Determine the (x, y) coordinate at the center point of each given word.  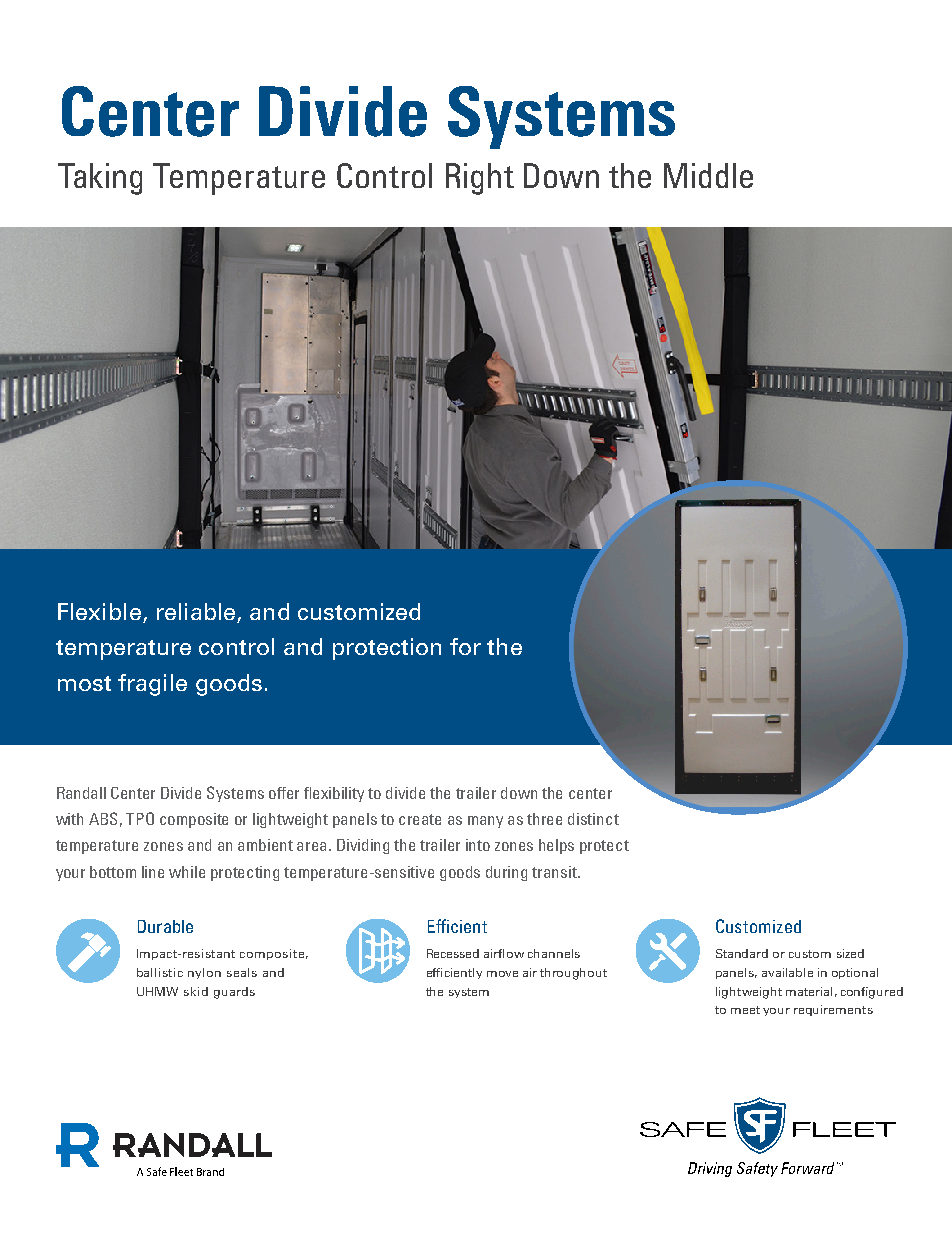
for (465, 646)
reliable (196, 611)
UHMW (157, 991)
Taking (100, 179)
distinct (593, 819)
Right (480, 179)
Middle (708, 175)
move (502, 974)
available (787, 972)
